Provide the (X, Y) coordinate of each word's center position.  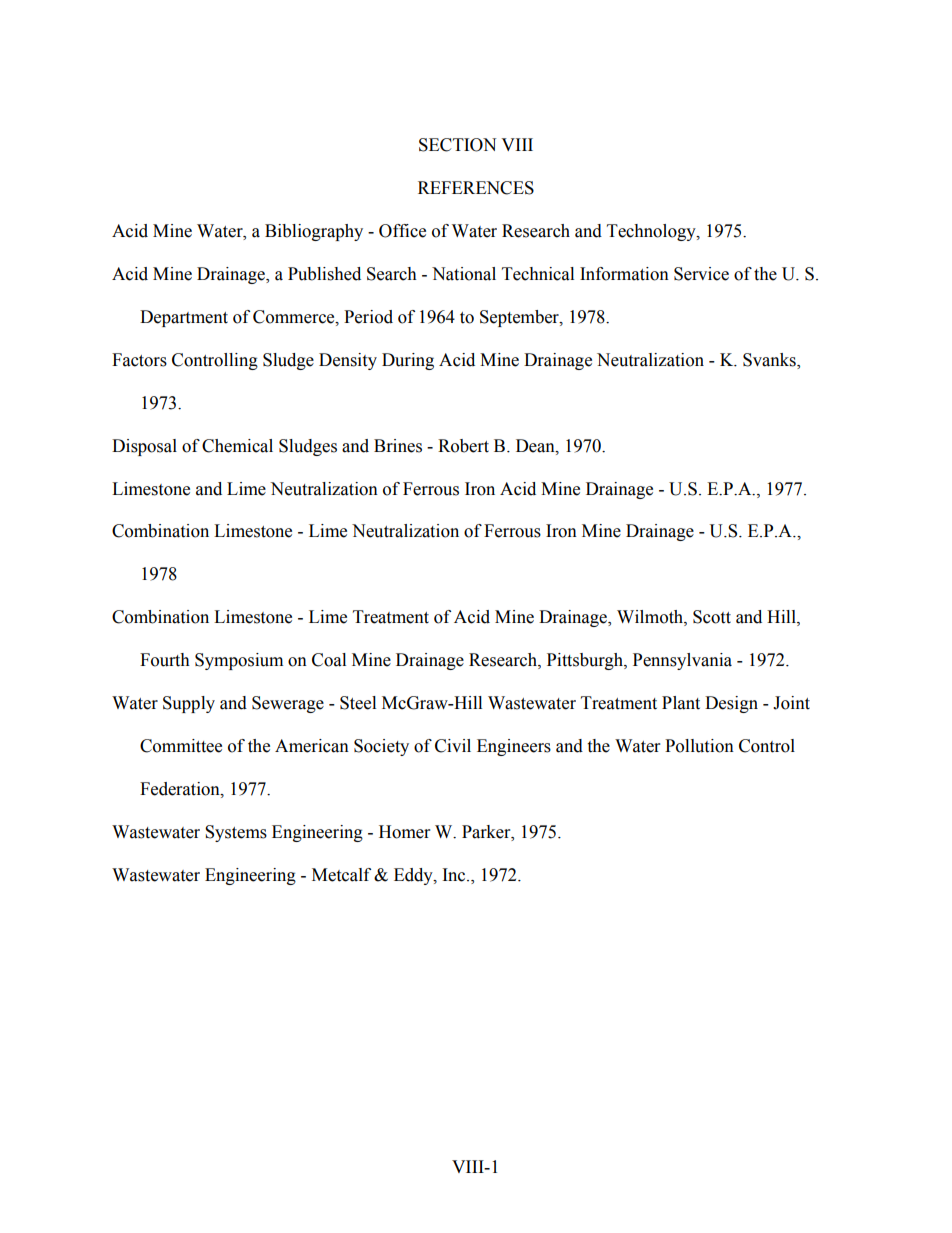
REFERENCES (476, 188)
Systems (236, 833)
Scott (712, 617)
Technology (652, 232)
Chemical (237, 446)
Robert (463, 446)
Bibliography (314, 232)
